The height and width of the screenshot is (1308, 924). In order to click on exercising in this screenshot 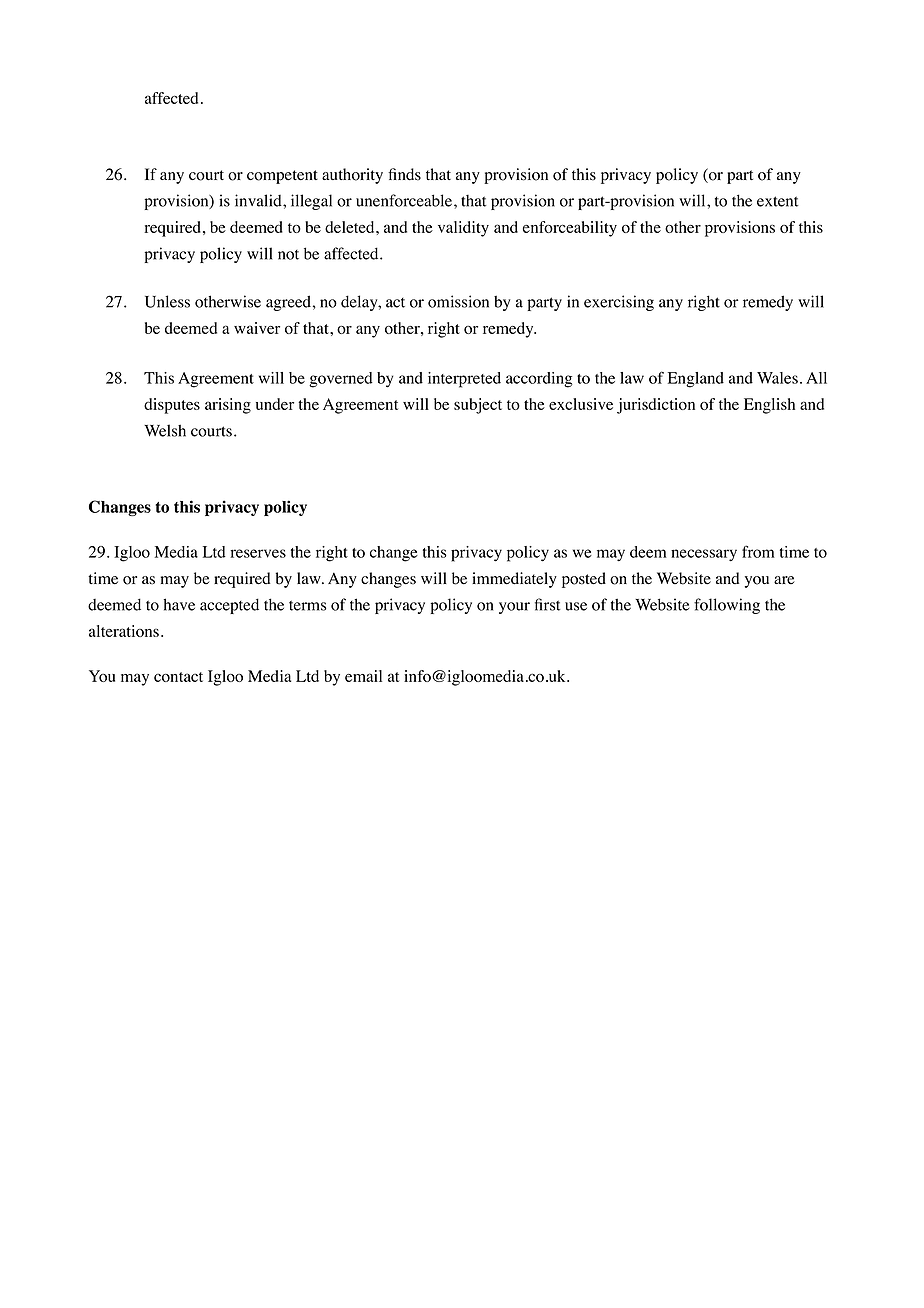, I will do `click(619, 303)`.
